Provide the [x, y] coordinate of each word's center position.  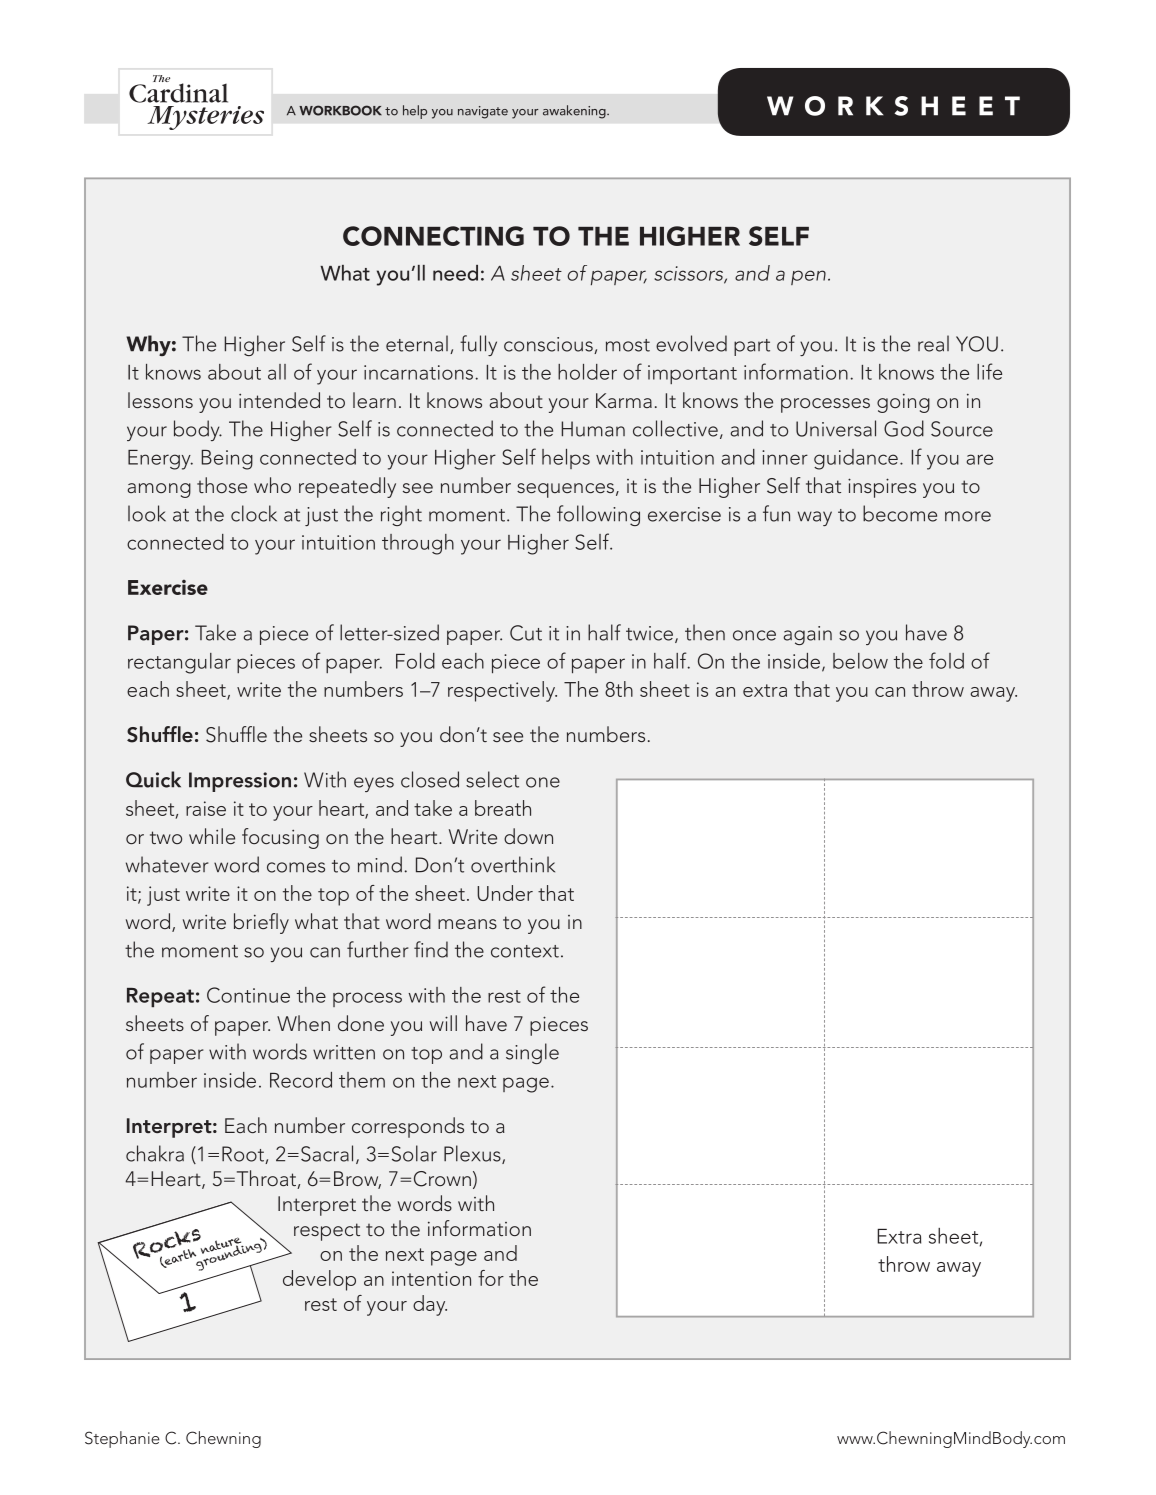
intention [431, 1278]
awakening [575, 112]
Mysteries [206, 118]
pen [808, 277]
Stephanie [122, 1439]
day [430, 1305]
